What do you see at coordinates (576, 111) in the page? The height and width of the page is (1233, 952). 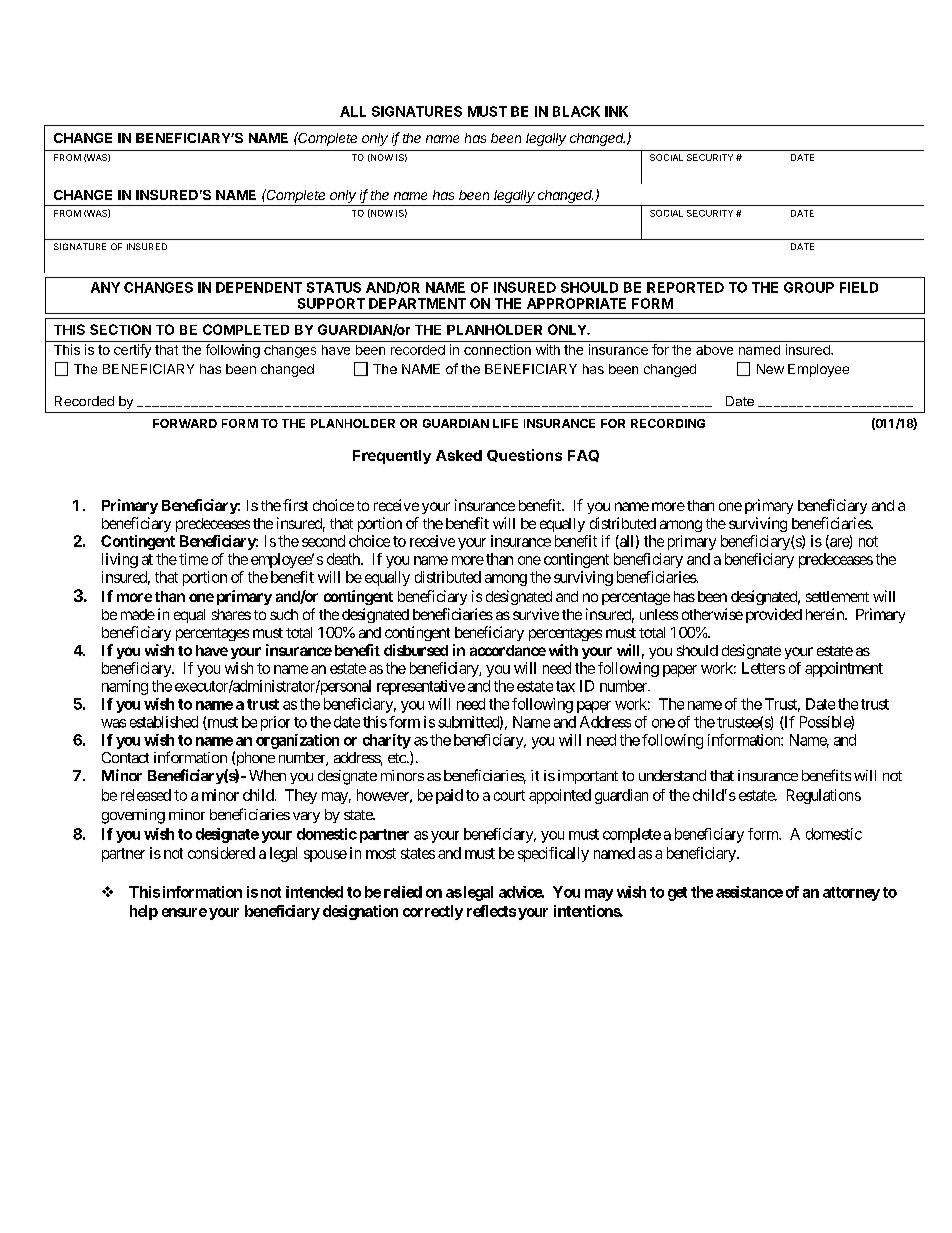 I see `BLACK` at bounding box center [576, 111].
